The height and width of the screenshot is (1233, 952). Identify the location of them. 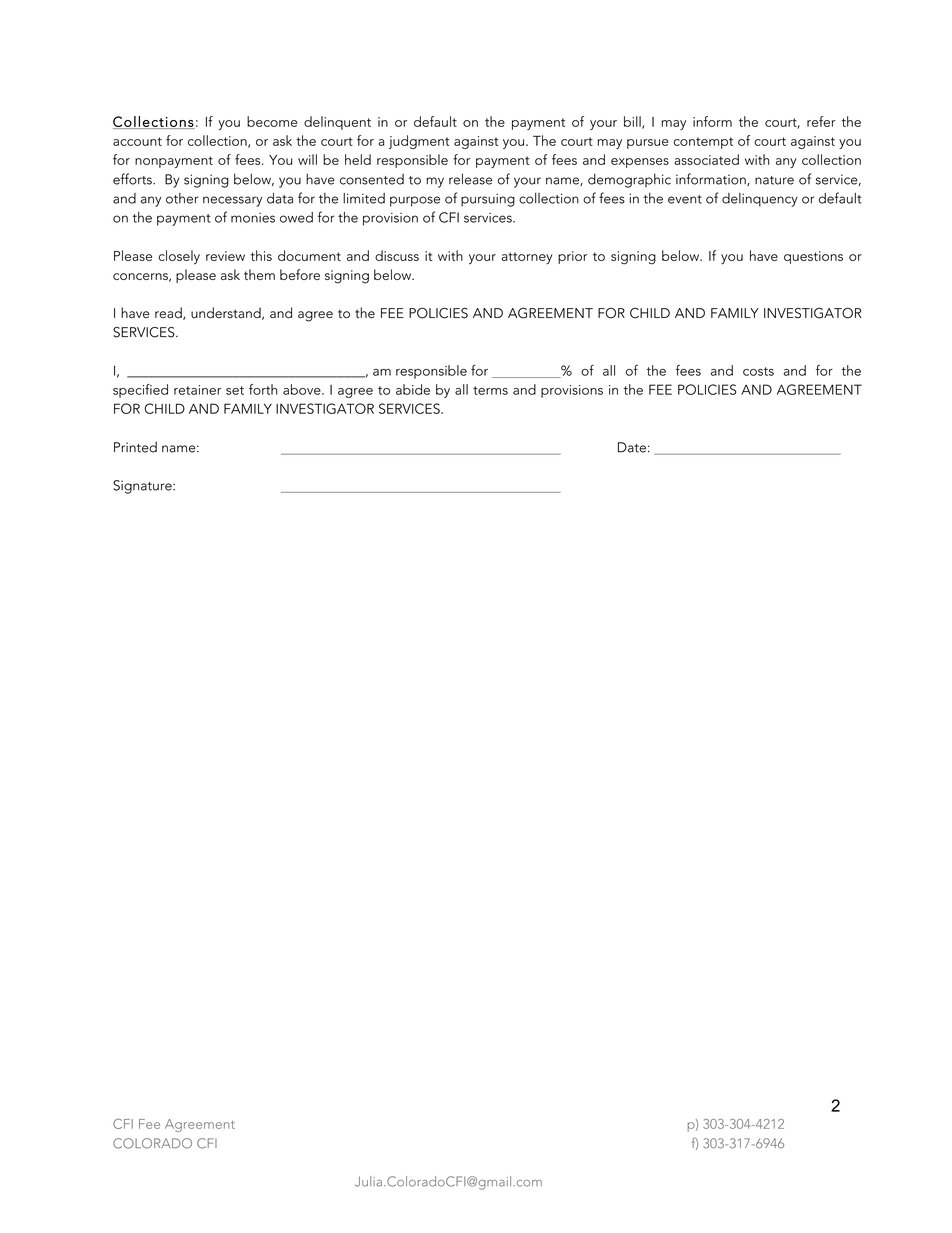
(259, 274).
